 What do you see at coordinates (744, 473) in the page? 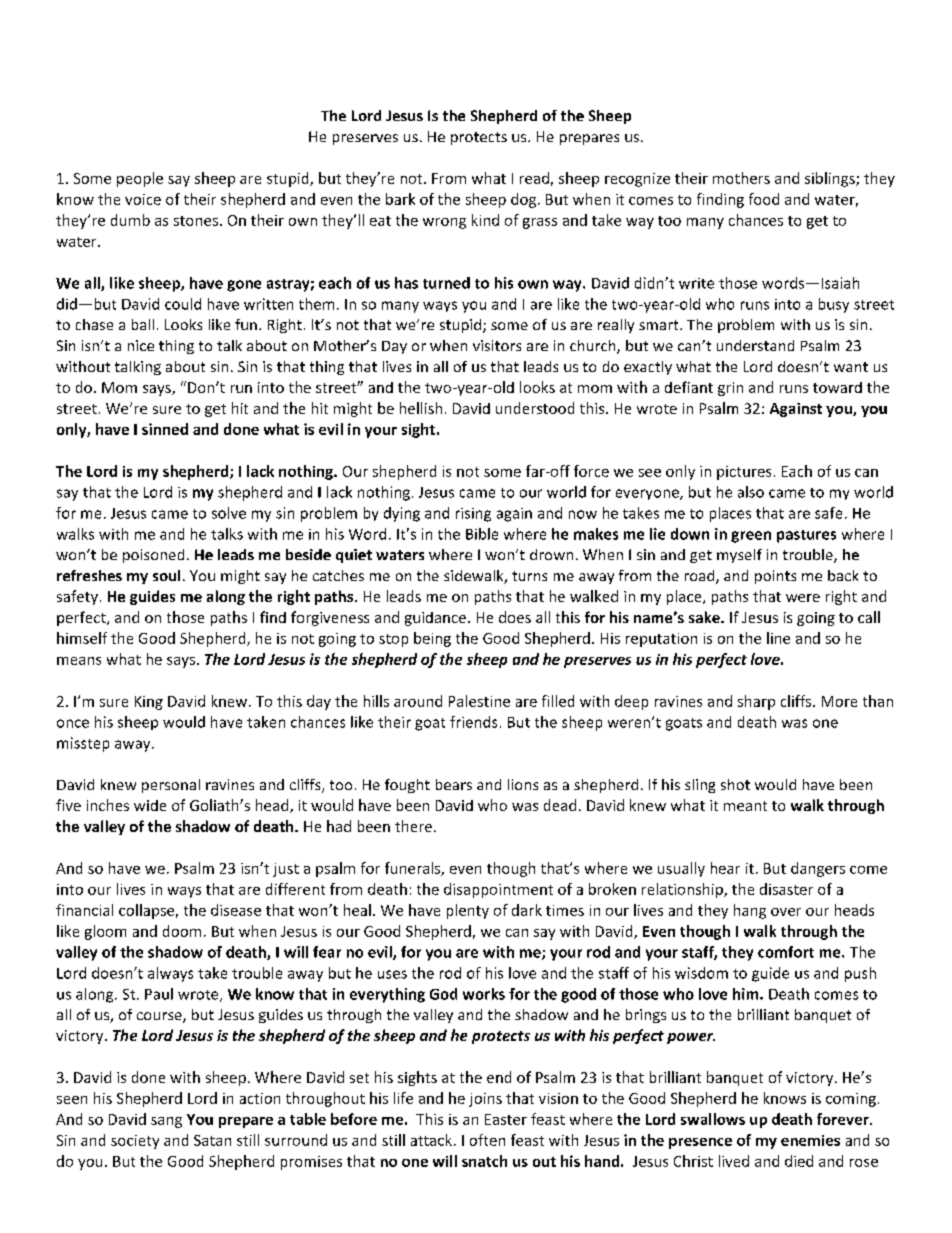
I see `pictures` at bounding box center [744, 473].
